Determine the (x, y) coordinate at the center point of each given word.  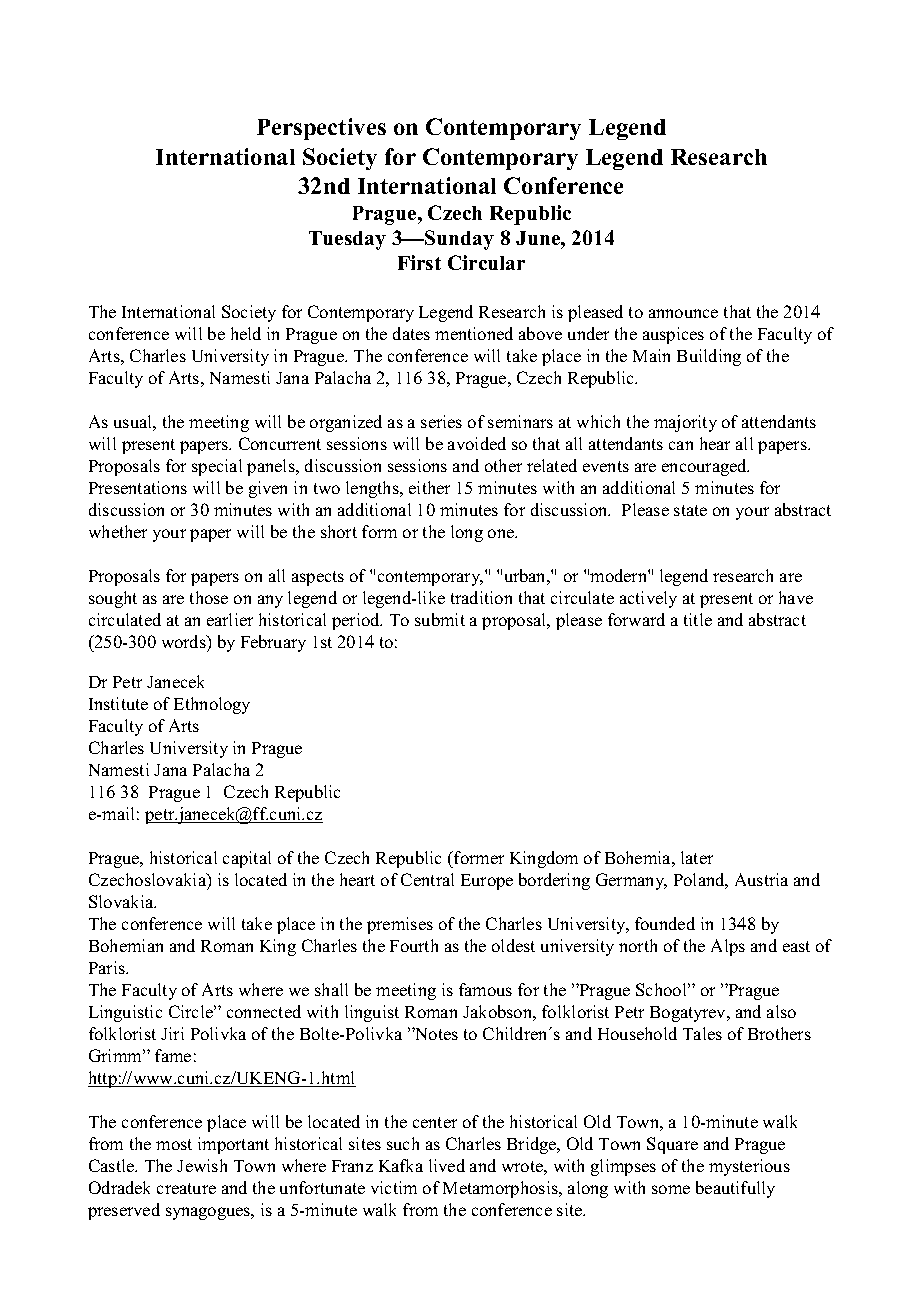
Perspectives (321, 129)
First (419, 262)
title (698, 619)
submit (440, 619)
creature (186, 1188)
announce (683, 313)
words (185, 641)
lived (447, 1165)
